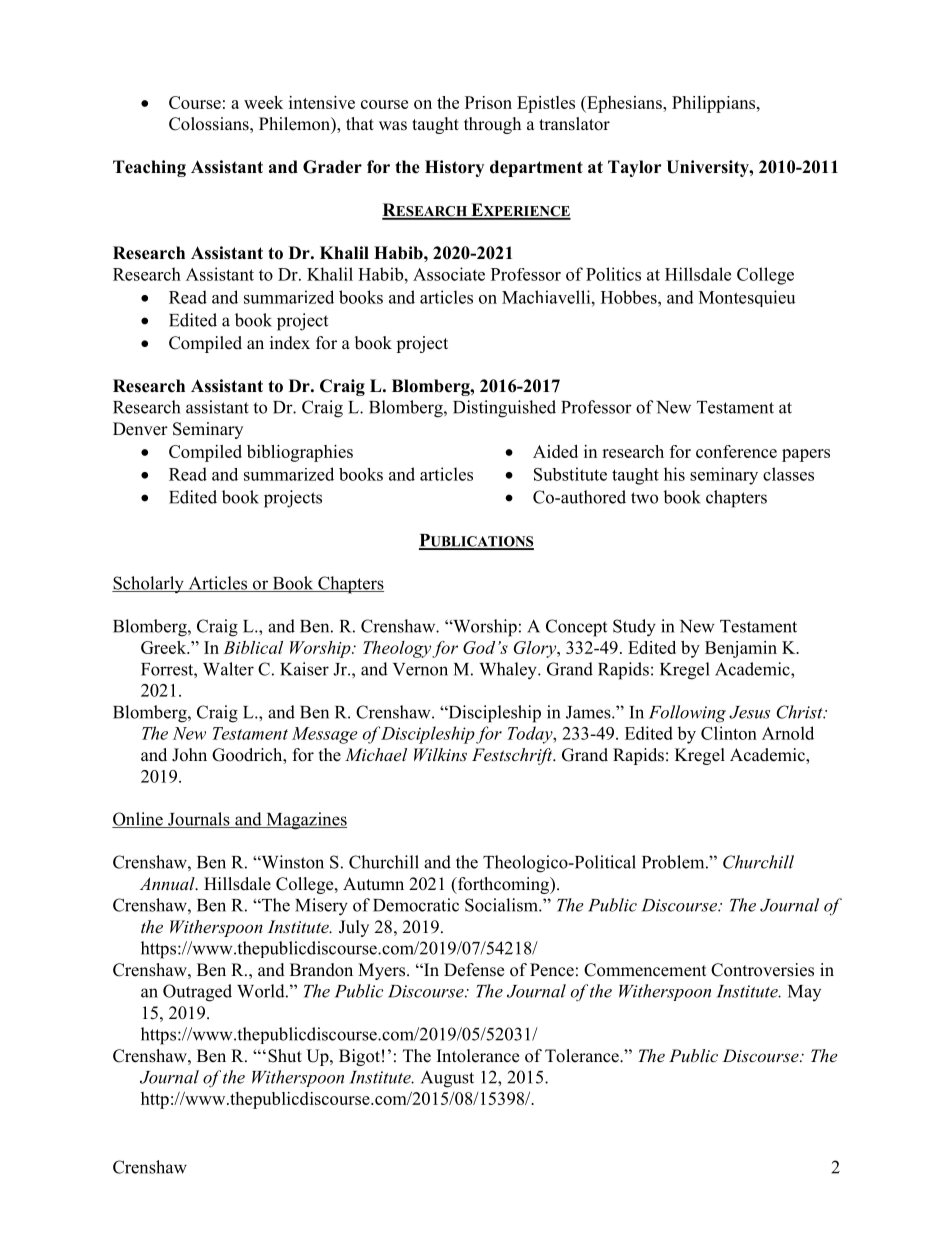  Describe the element at coordinates (747, 298) in the screenshot. I see `Montesquieu` at that location.
